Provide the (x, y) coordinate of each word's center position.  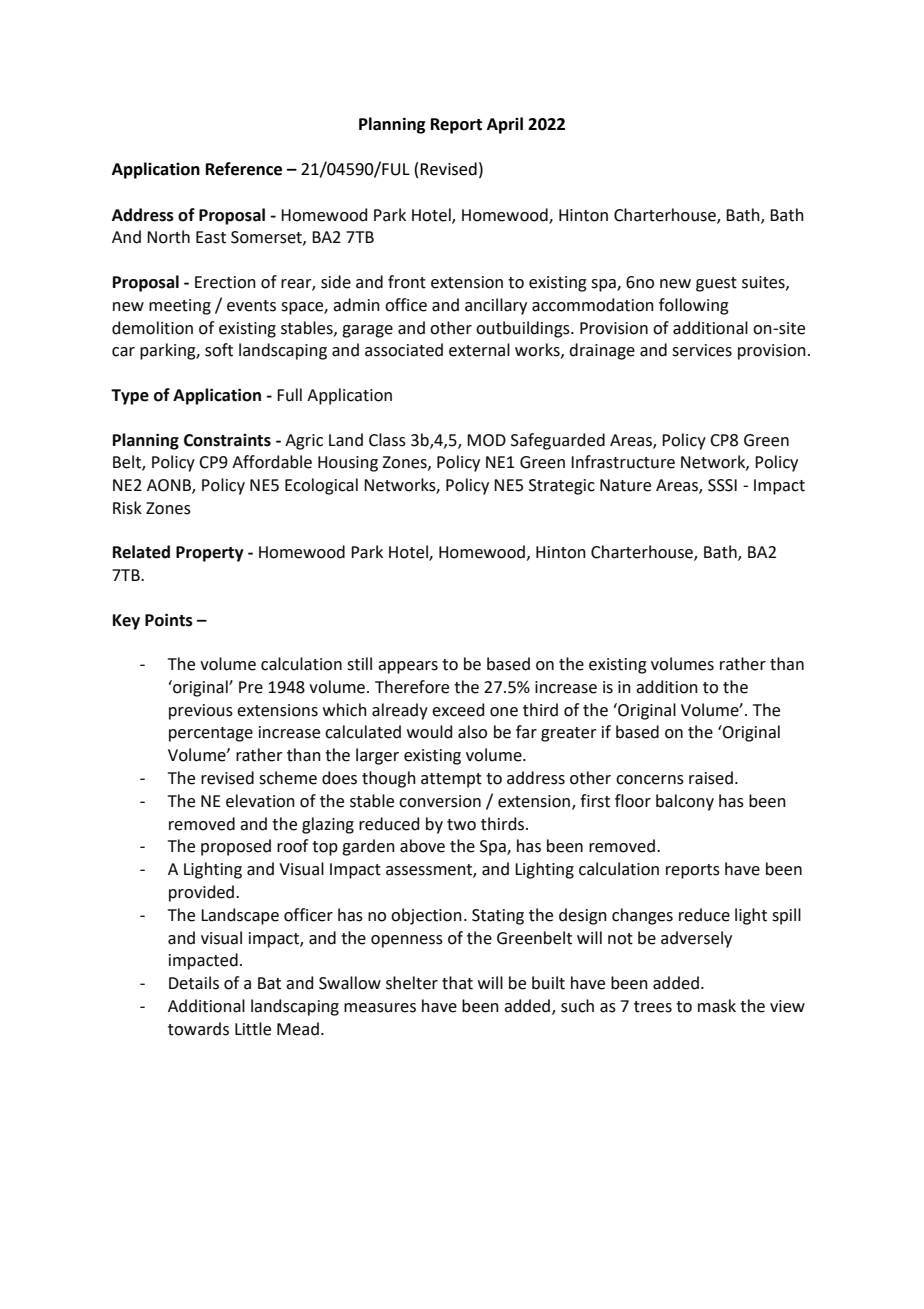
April (505, 125)
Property (210, 554)
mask (717, 1006)
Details (194, 983)
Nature (625, 485)
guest (716, 284)
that (457, 983)
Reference (244, 169)
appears (408, 667)
